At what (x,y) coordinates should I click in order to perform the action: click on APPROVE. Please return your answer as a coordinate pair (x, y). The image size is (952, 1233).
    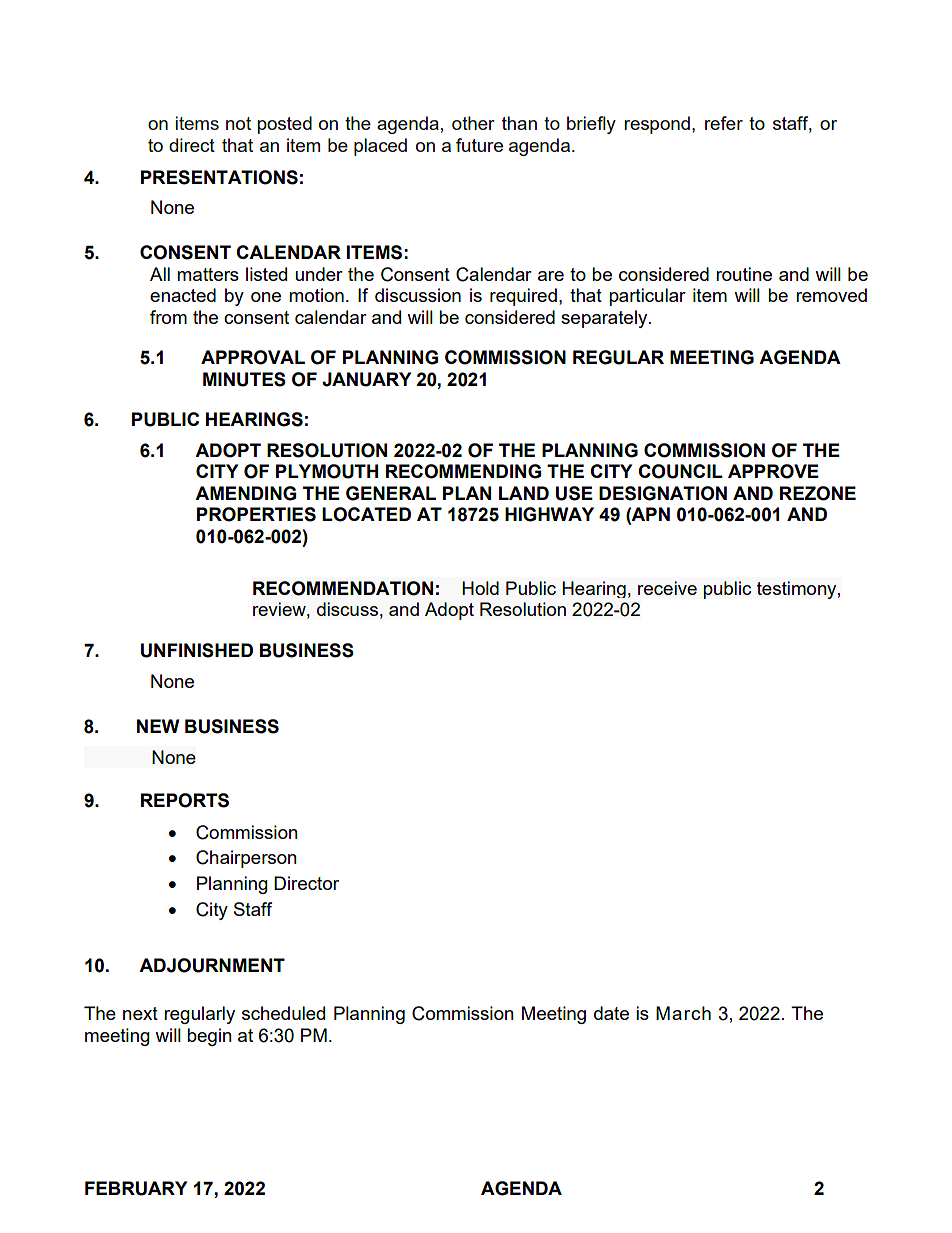
    Looking at the image, I should click on (773, 471).
